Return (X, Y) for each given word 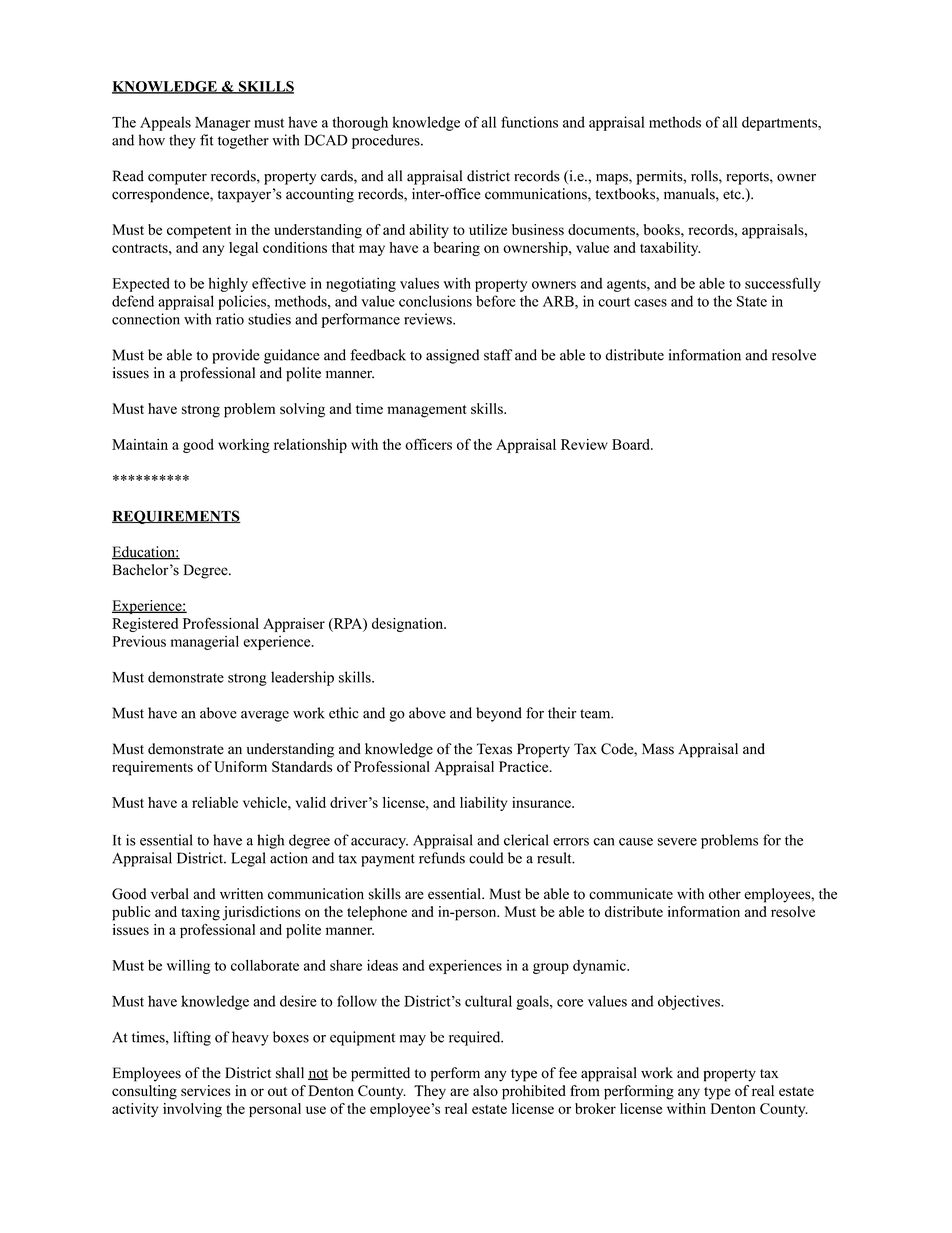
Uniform (240, 766)
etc (733, 195)
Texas (494, 749)
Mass (658, 749)
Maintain (140, 444)
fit (207, 140)
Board (632, 444)
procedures (387, 141)
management (426, 411)
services (206, 1090)
